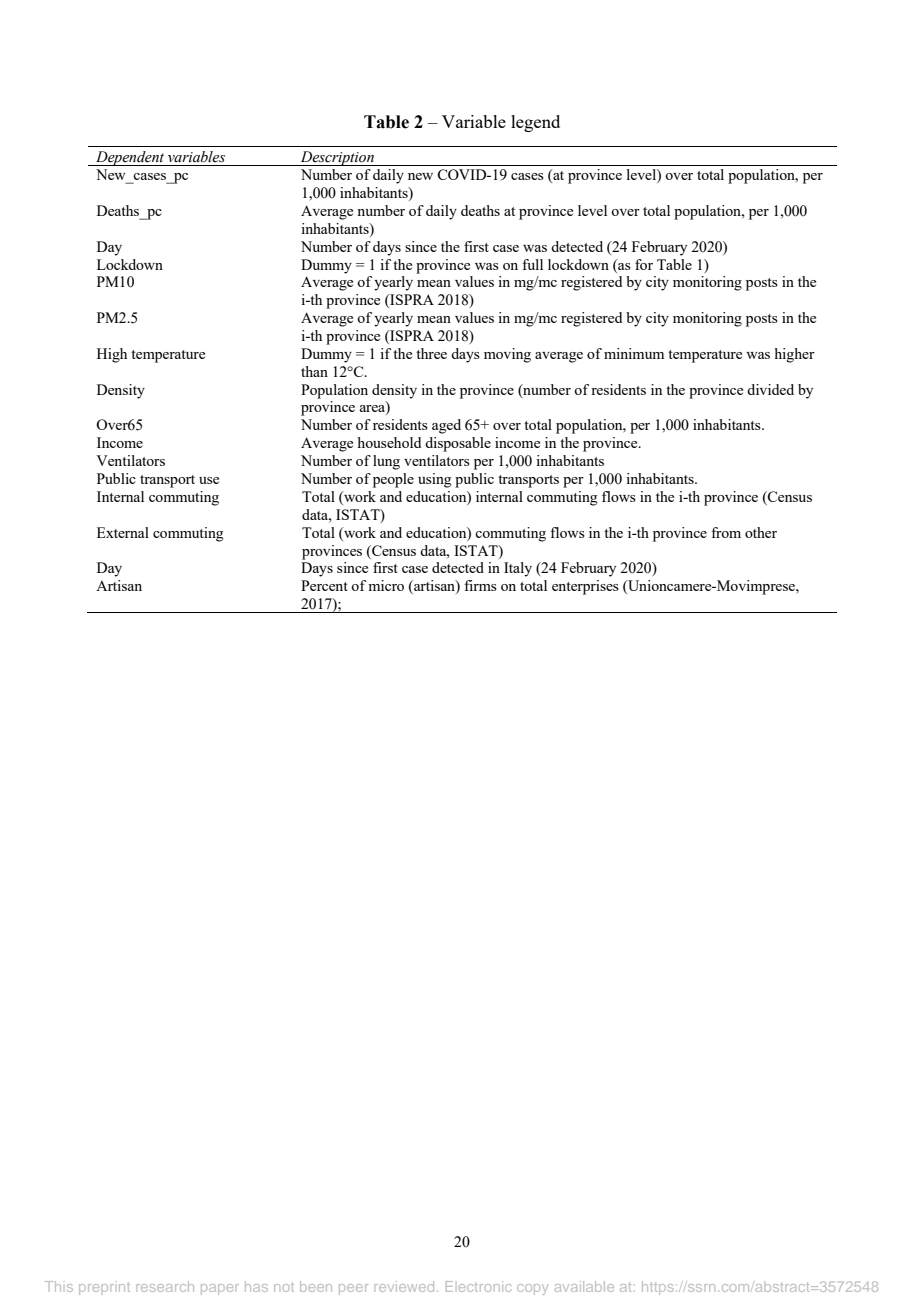  Describe the element at coordinates (123, 532) in the page. I see `External` at that location.
